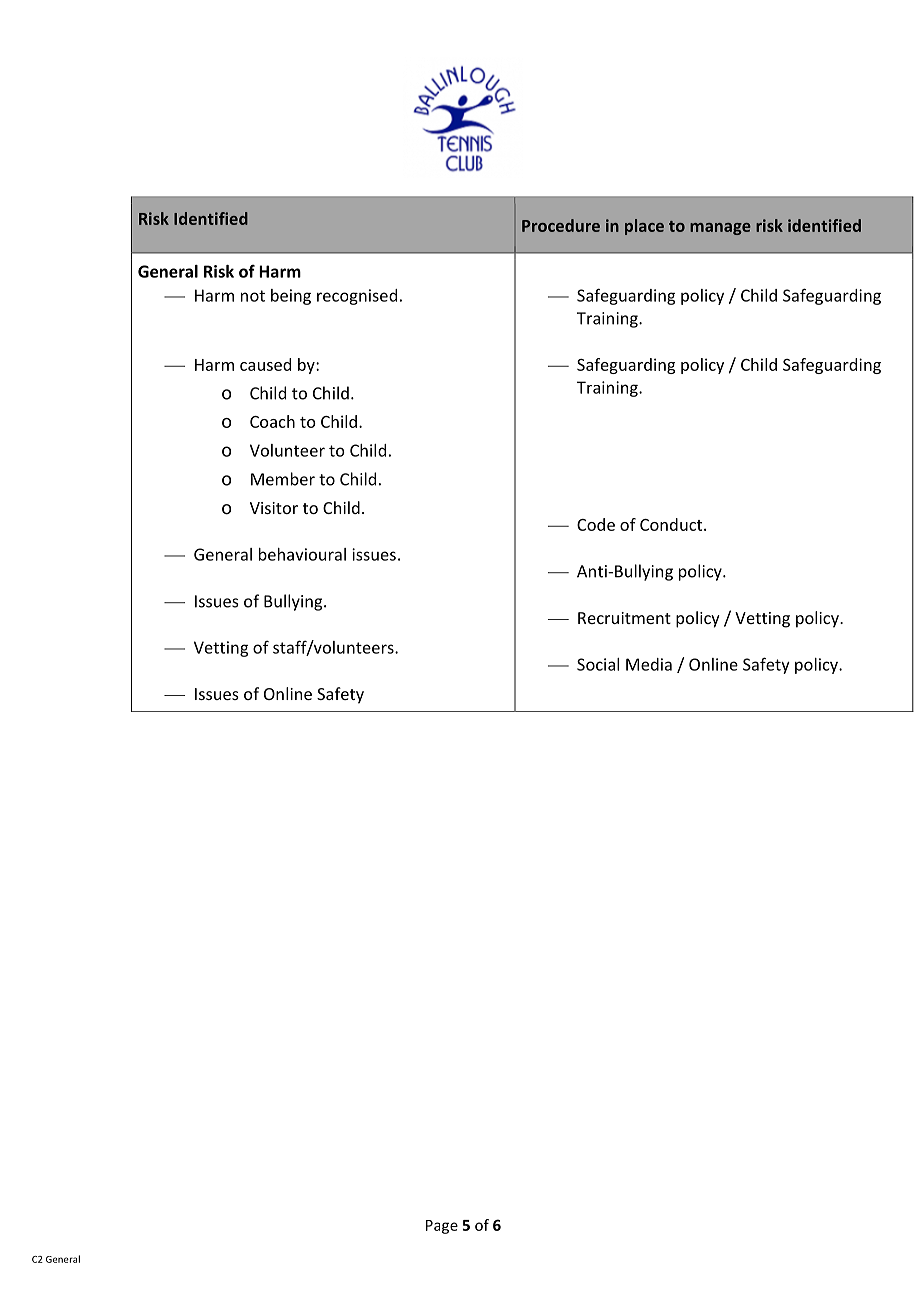 This screenshot has height=1308, width=924. What do you see at coordinates (624, 618) in the screenshot?
I see `Recruitment` at bounding box center [624, 618].
